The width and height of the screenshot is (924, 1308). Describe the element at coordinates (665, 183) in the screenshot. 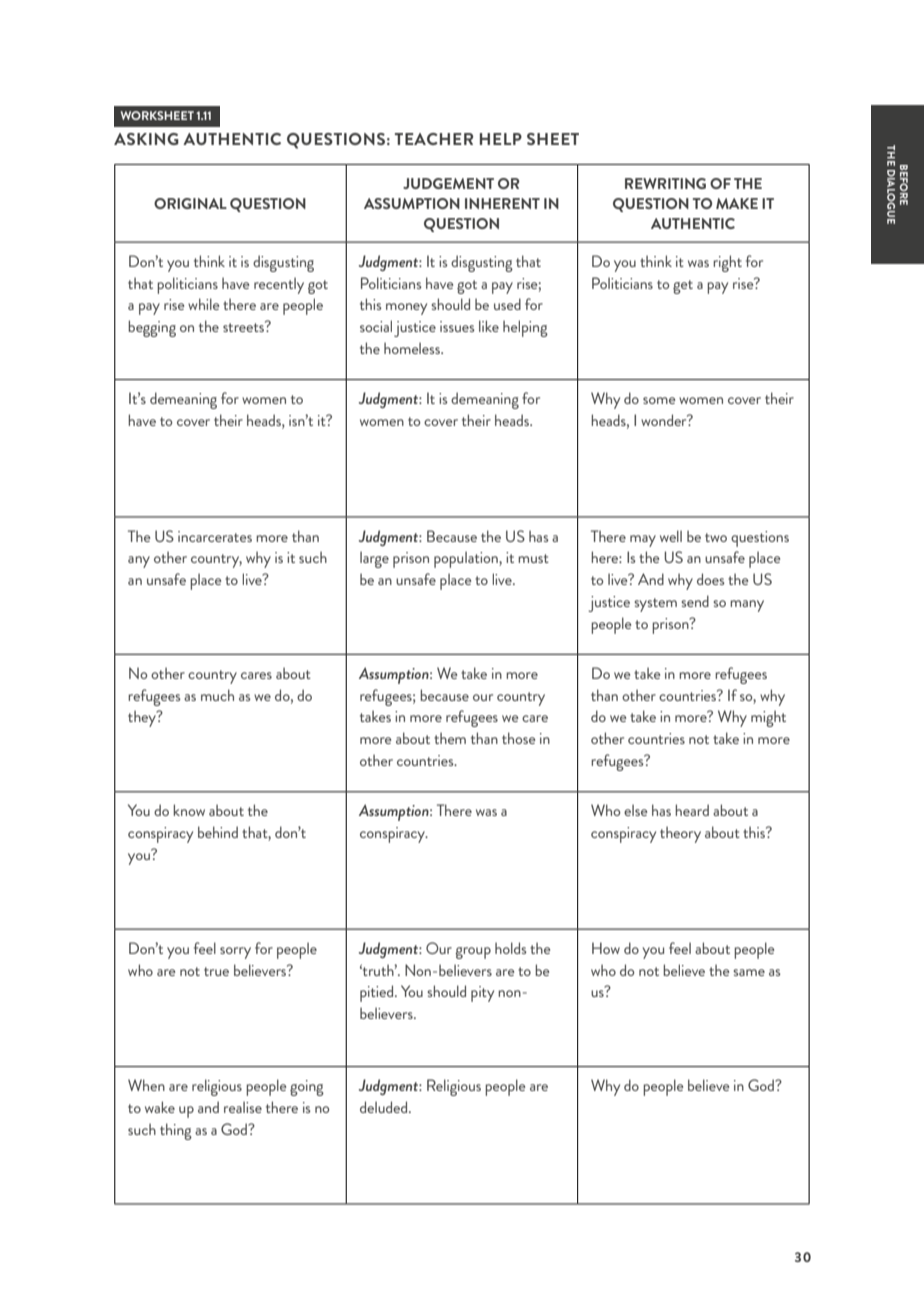

I see `REWRITING` at that location.
